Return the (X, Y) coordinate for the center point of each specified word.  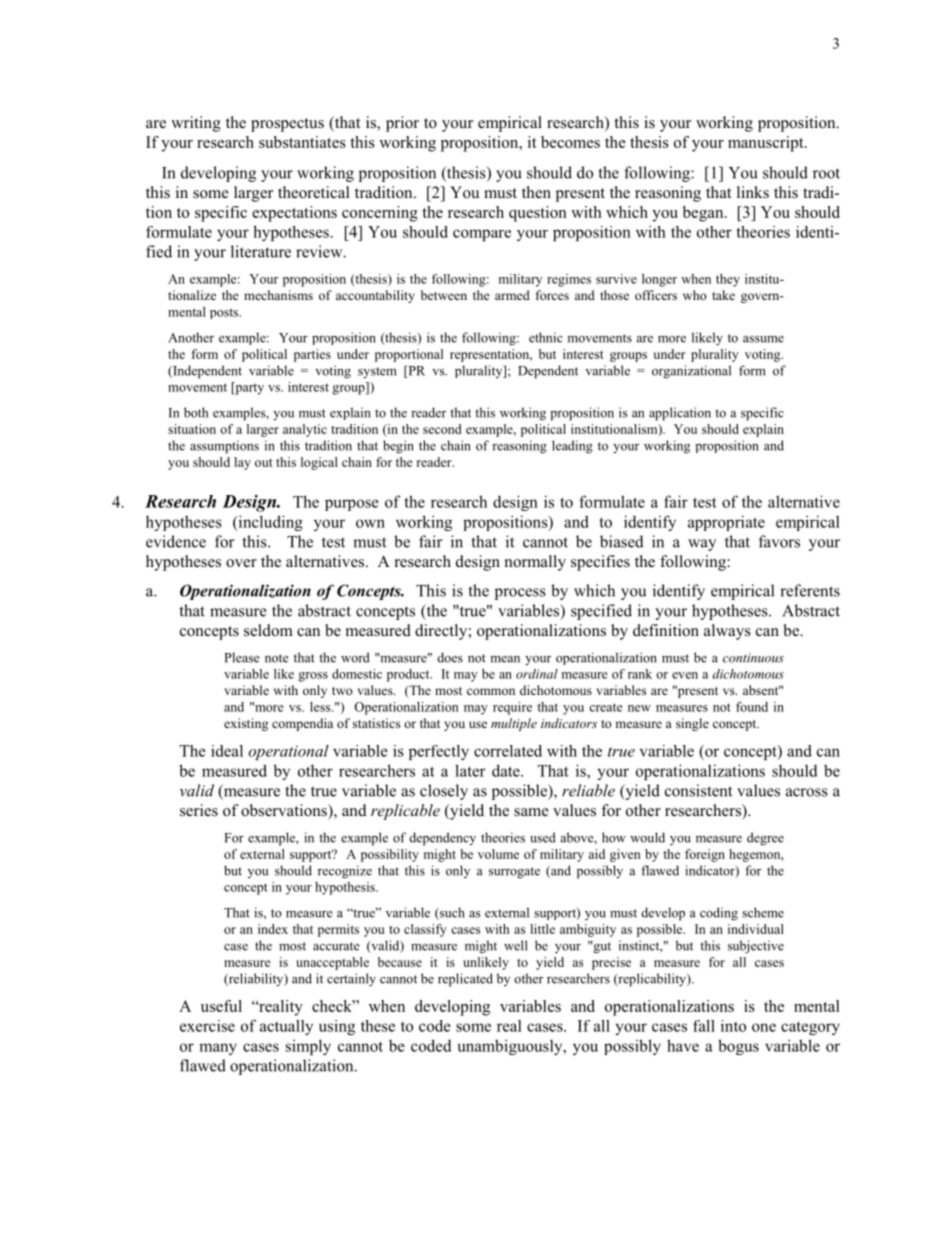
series (199, 810)
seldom (268, 630)
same (531, 812)
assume (763, 339)
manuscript (767, 144)
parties (312, 355)
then (536, 192)
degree (765, 839)
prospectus (287, 125)
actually (286, 1027)
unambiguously (511, 1047)
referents (810, 590)
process (520, 594)
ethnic (546, 337)
